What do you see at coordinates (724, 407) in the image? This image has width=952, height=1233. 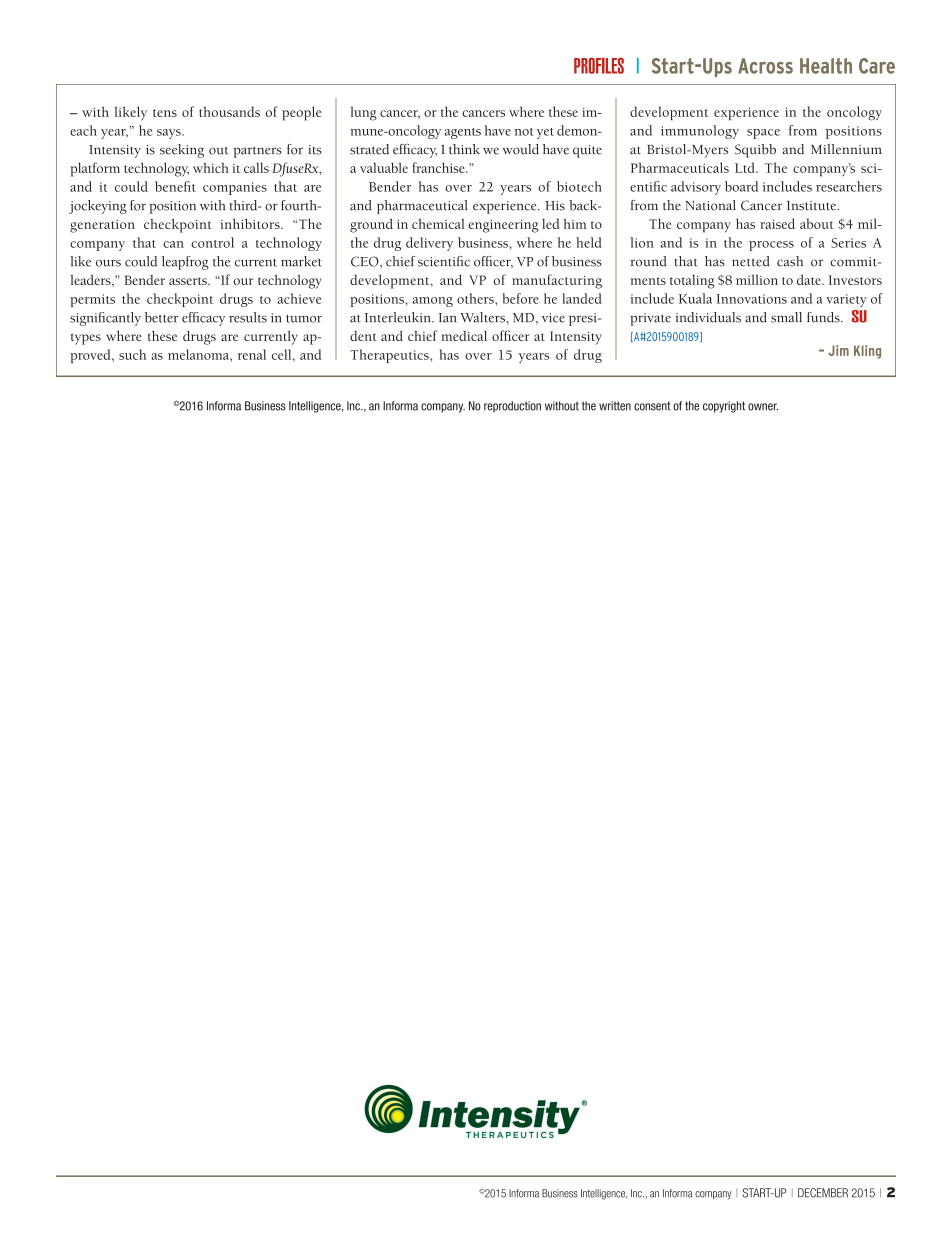 I see `copyright` at bounding box center [724, 407].
